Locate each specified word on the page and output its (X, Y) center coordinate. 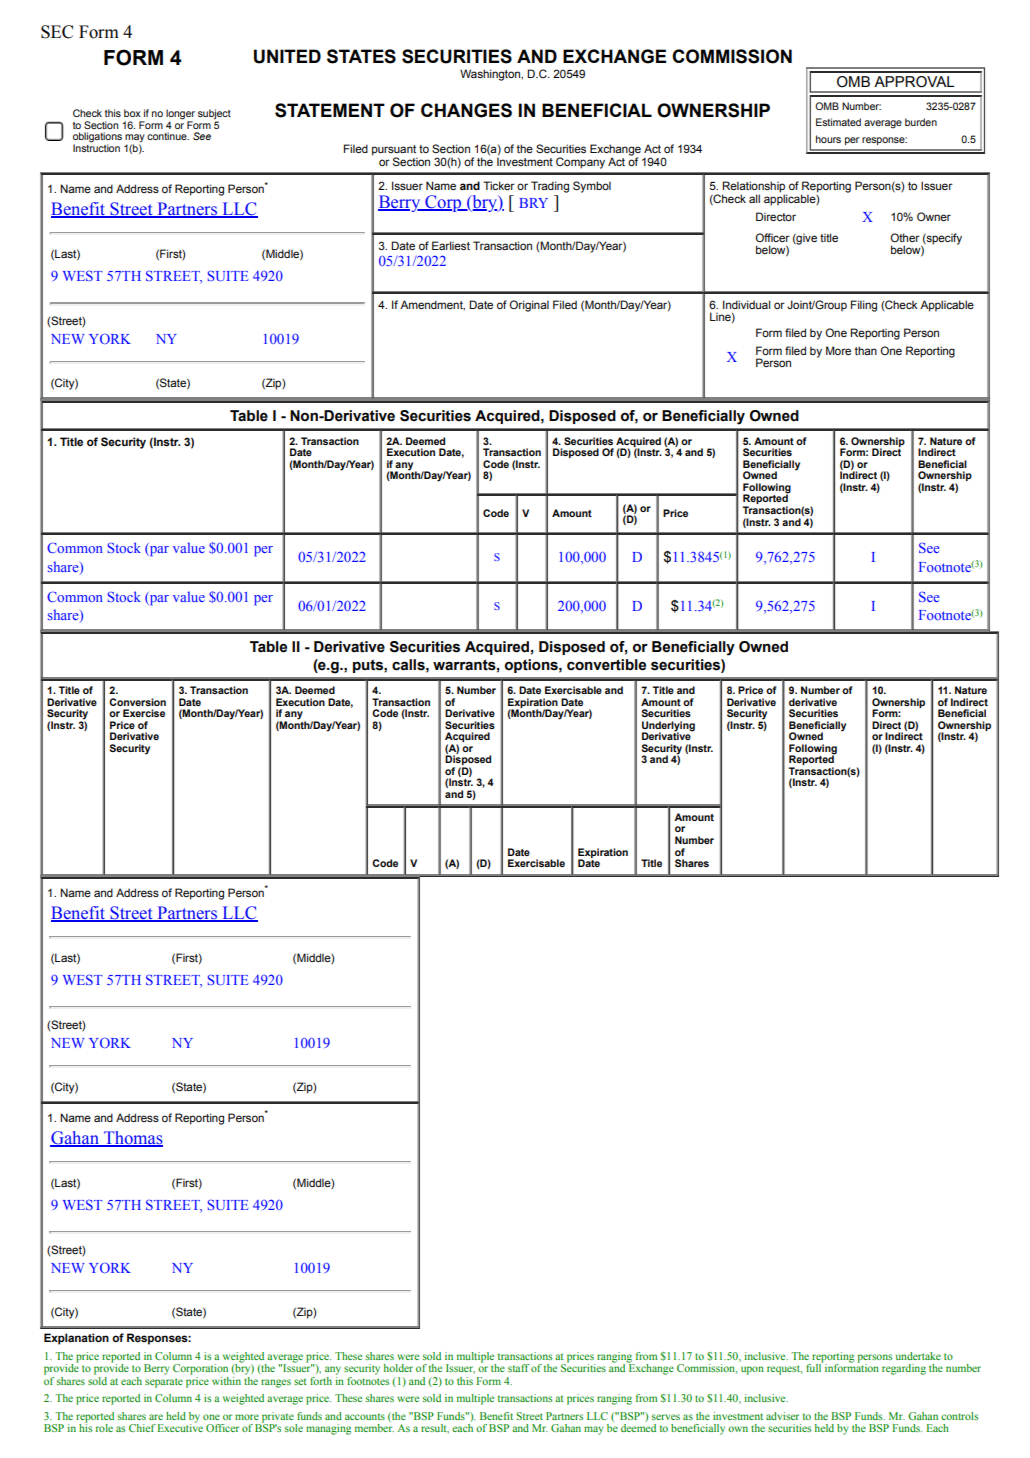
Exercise (144, 713)
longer (180, 115)
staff (519, 1368)
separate (164, 1383)
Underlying (668, 727)
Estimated (838, 122)
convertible (606, 665)
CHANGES (466, 110)
